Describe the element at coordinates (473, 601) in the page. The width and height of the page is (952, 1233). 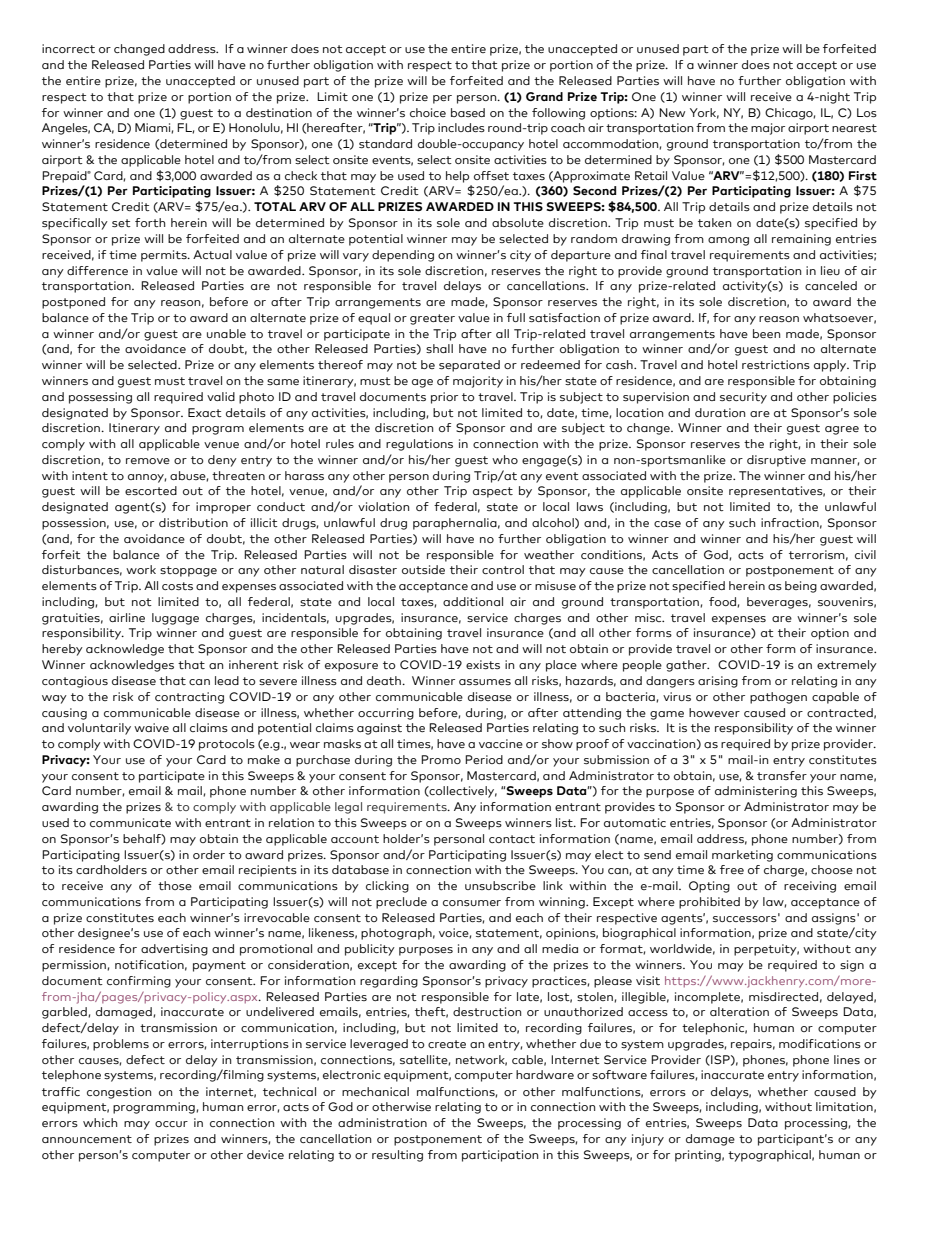
I see `additional` at that location.
